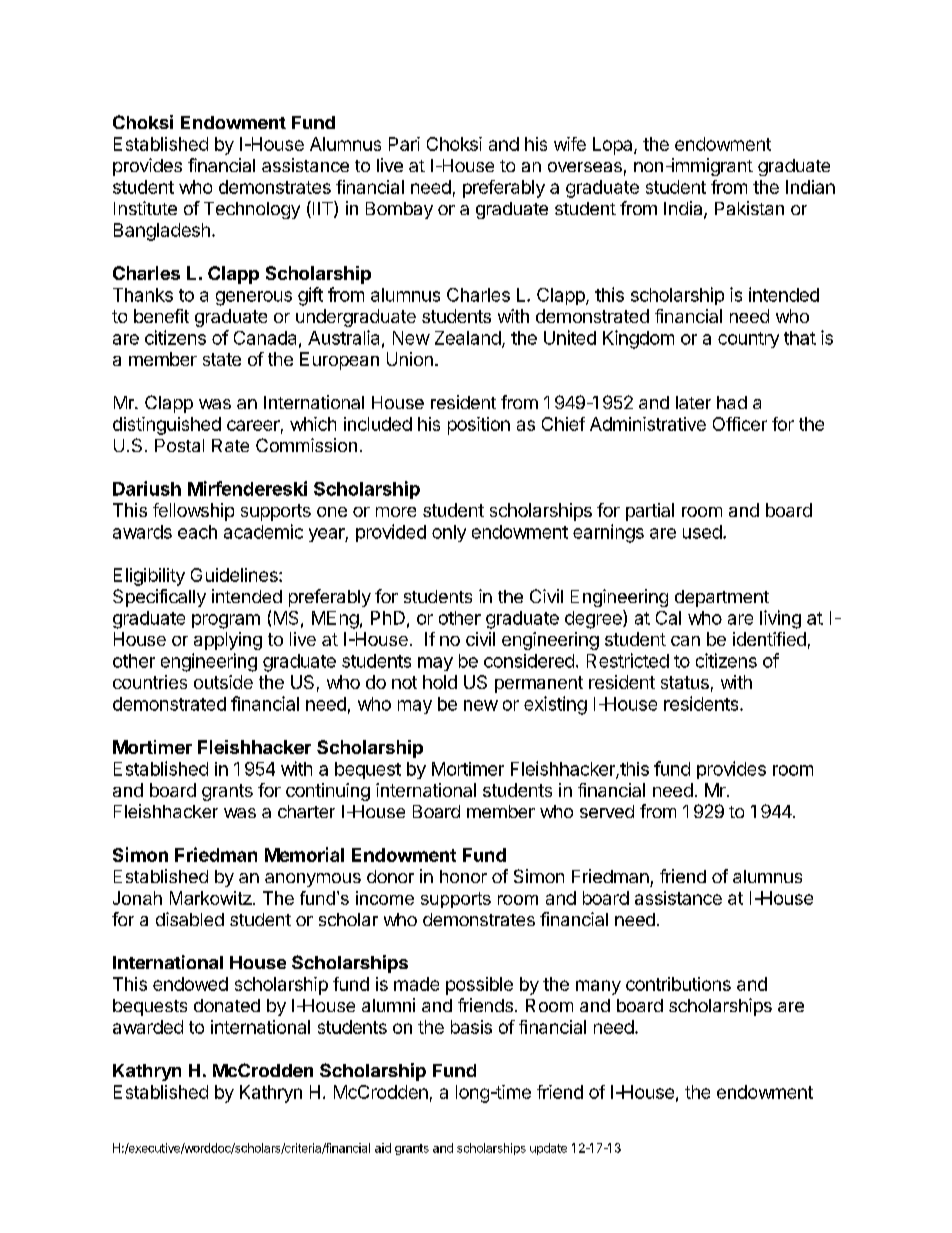 Image resolution: width=952 pixels, height=1233 pixels. Describe the element at coordinates (148, 1027) in the page. I see `awarded` at that location.
